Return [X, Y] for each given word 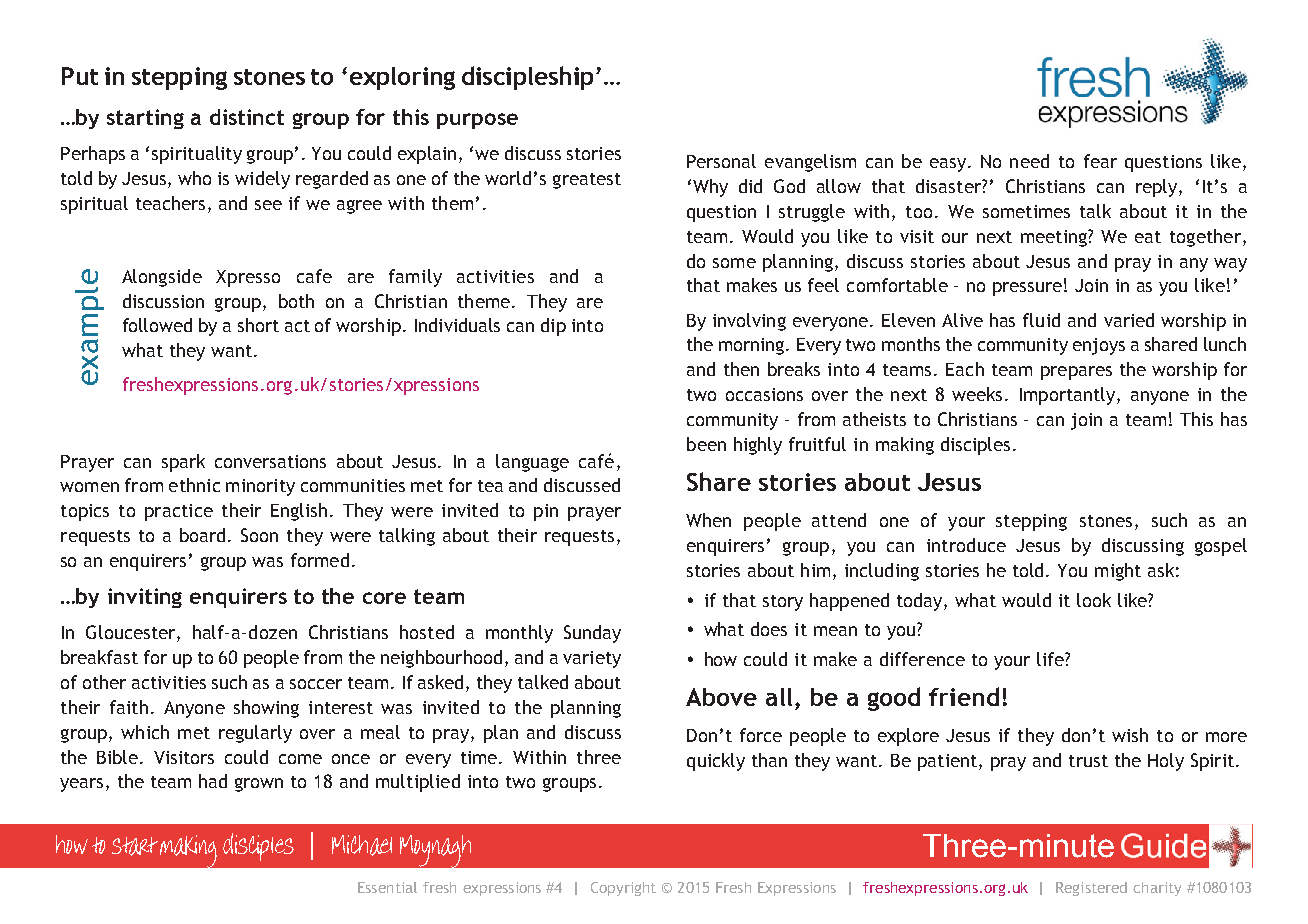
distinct [247, 117]
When [708, 520]
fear [1100, 161]
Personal [721, 161]
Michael [362, 845]
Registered [1091, 889]
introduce [966, 545]
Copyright [623, 889]
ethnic [194, 485]
